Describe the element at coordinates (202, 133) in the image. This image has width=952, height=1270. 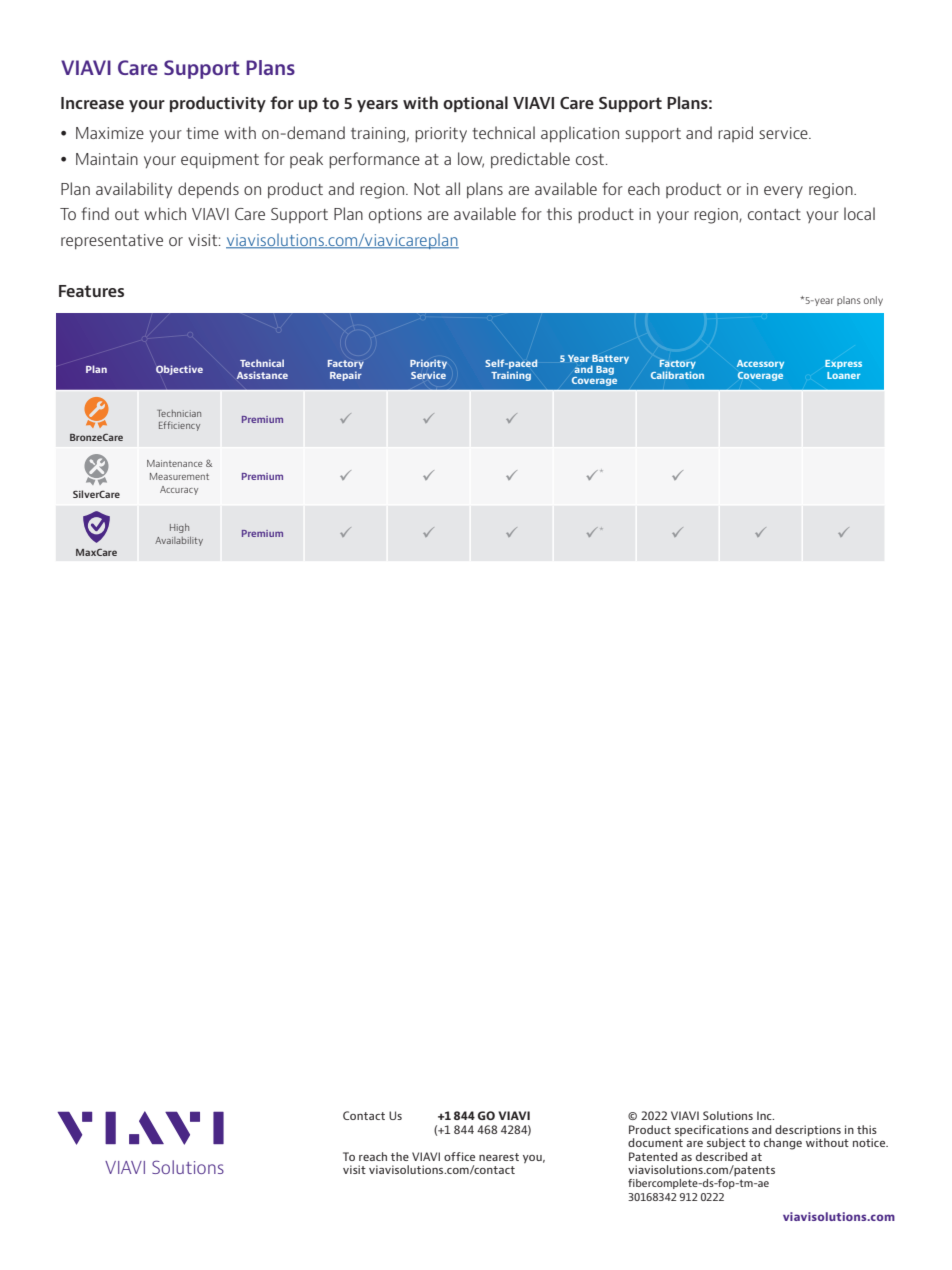
I see `time` at that location.
